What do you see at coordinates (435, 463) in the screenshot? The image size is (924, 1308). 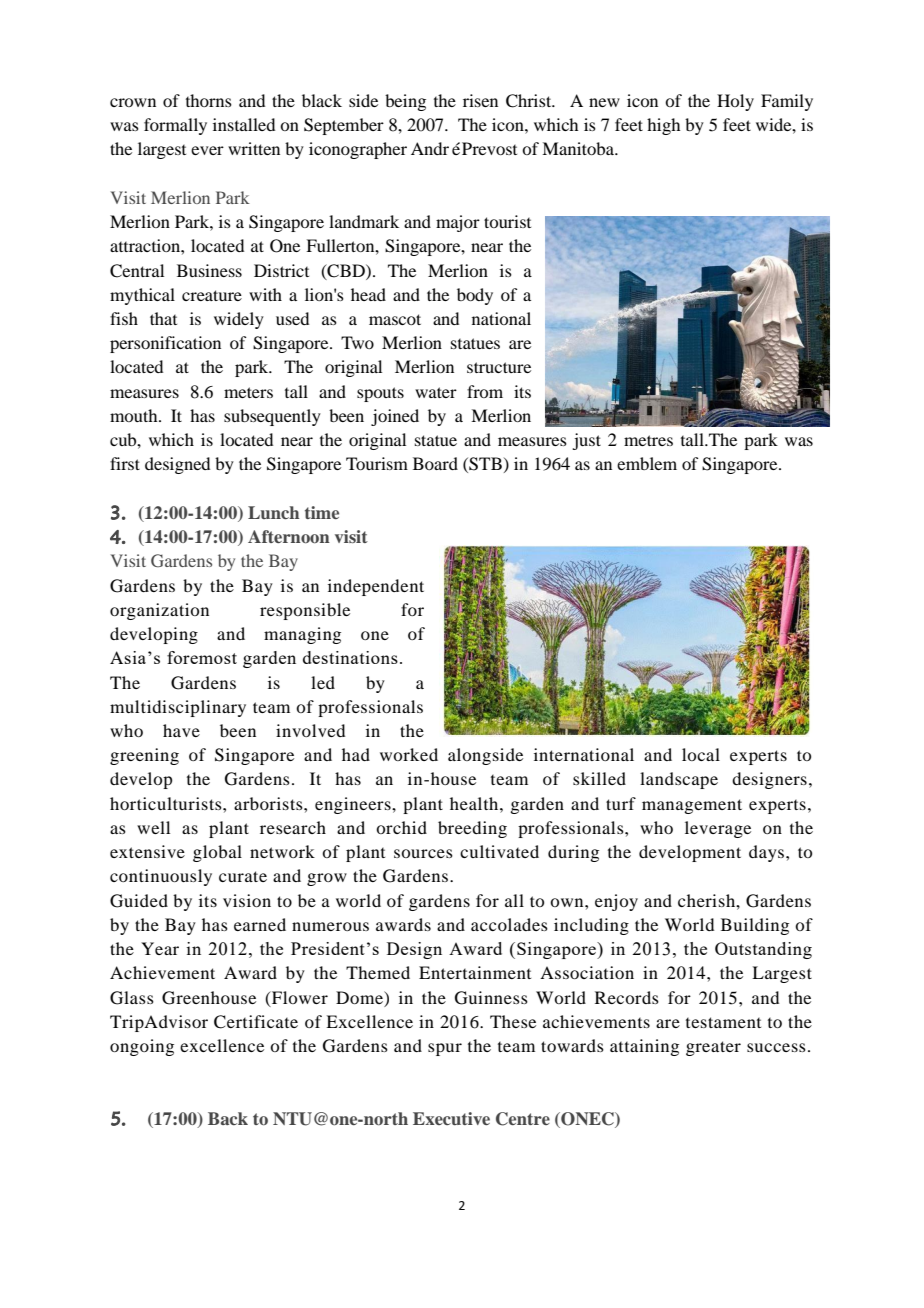 I see `Board` at bounding box center [435, 463].
